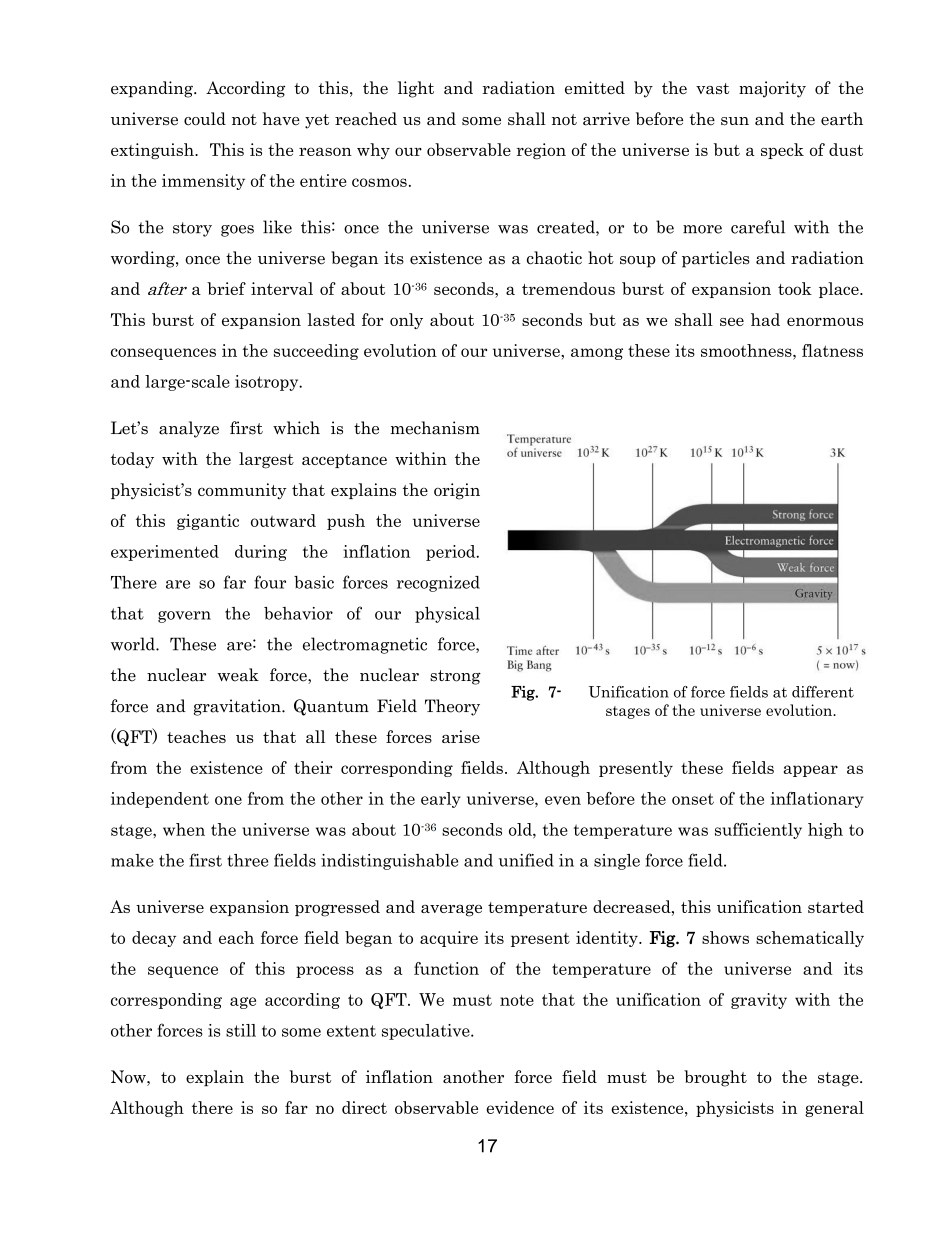  What do you see at coordinates (735, 121) in the image?
I see `sun` at bounding box center [735, 121].
